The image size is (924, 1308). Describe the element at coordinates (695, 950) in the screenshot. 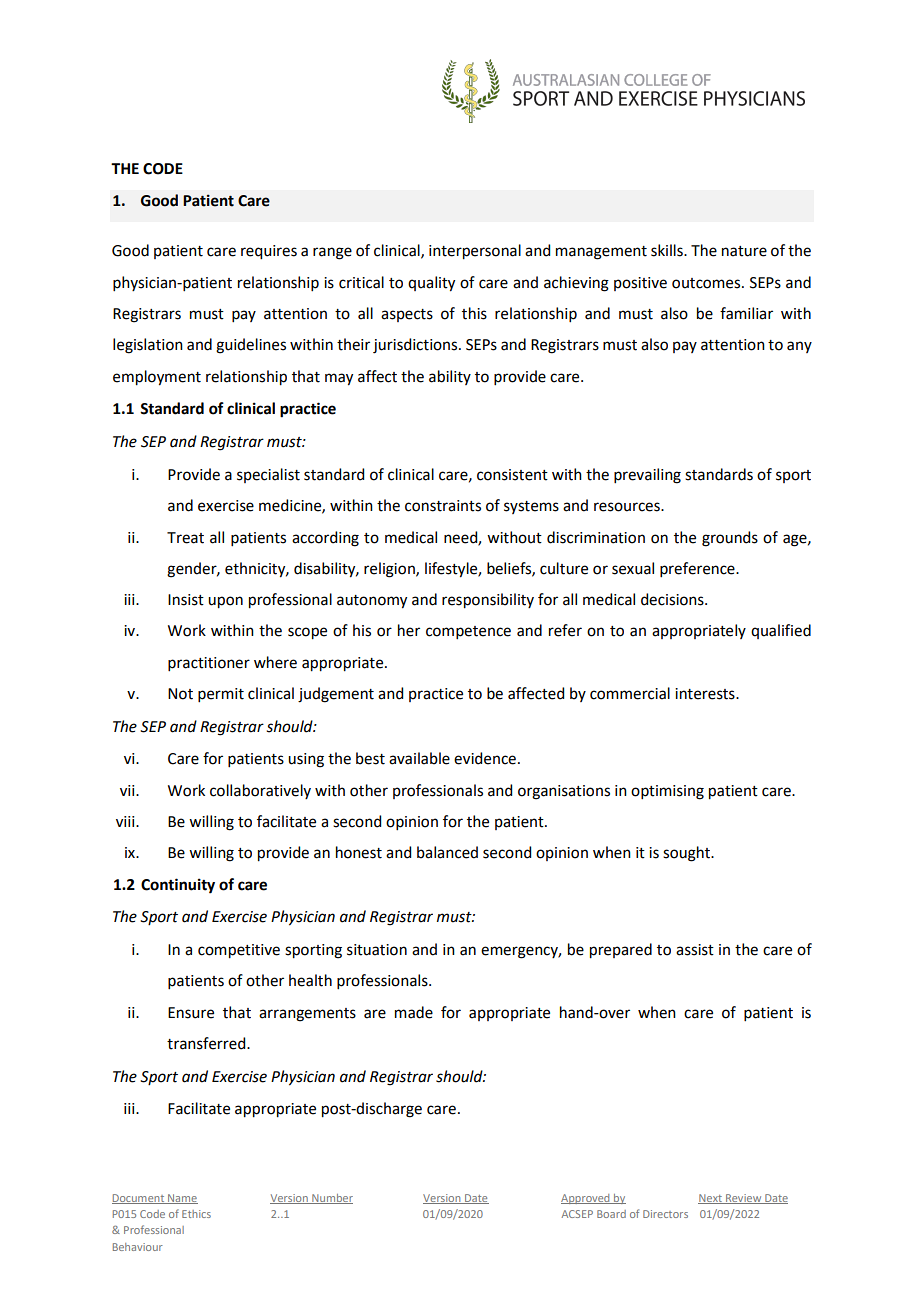

I see `assist` at that location.
